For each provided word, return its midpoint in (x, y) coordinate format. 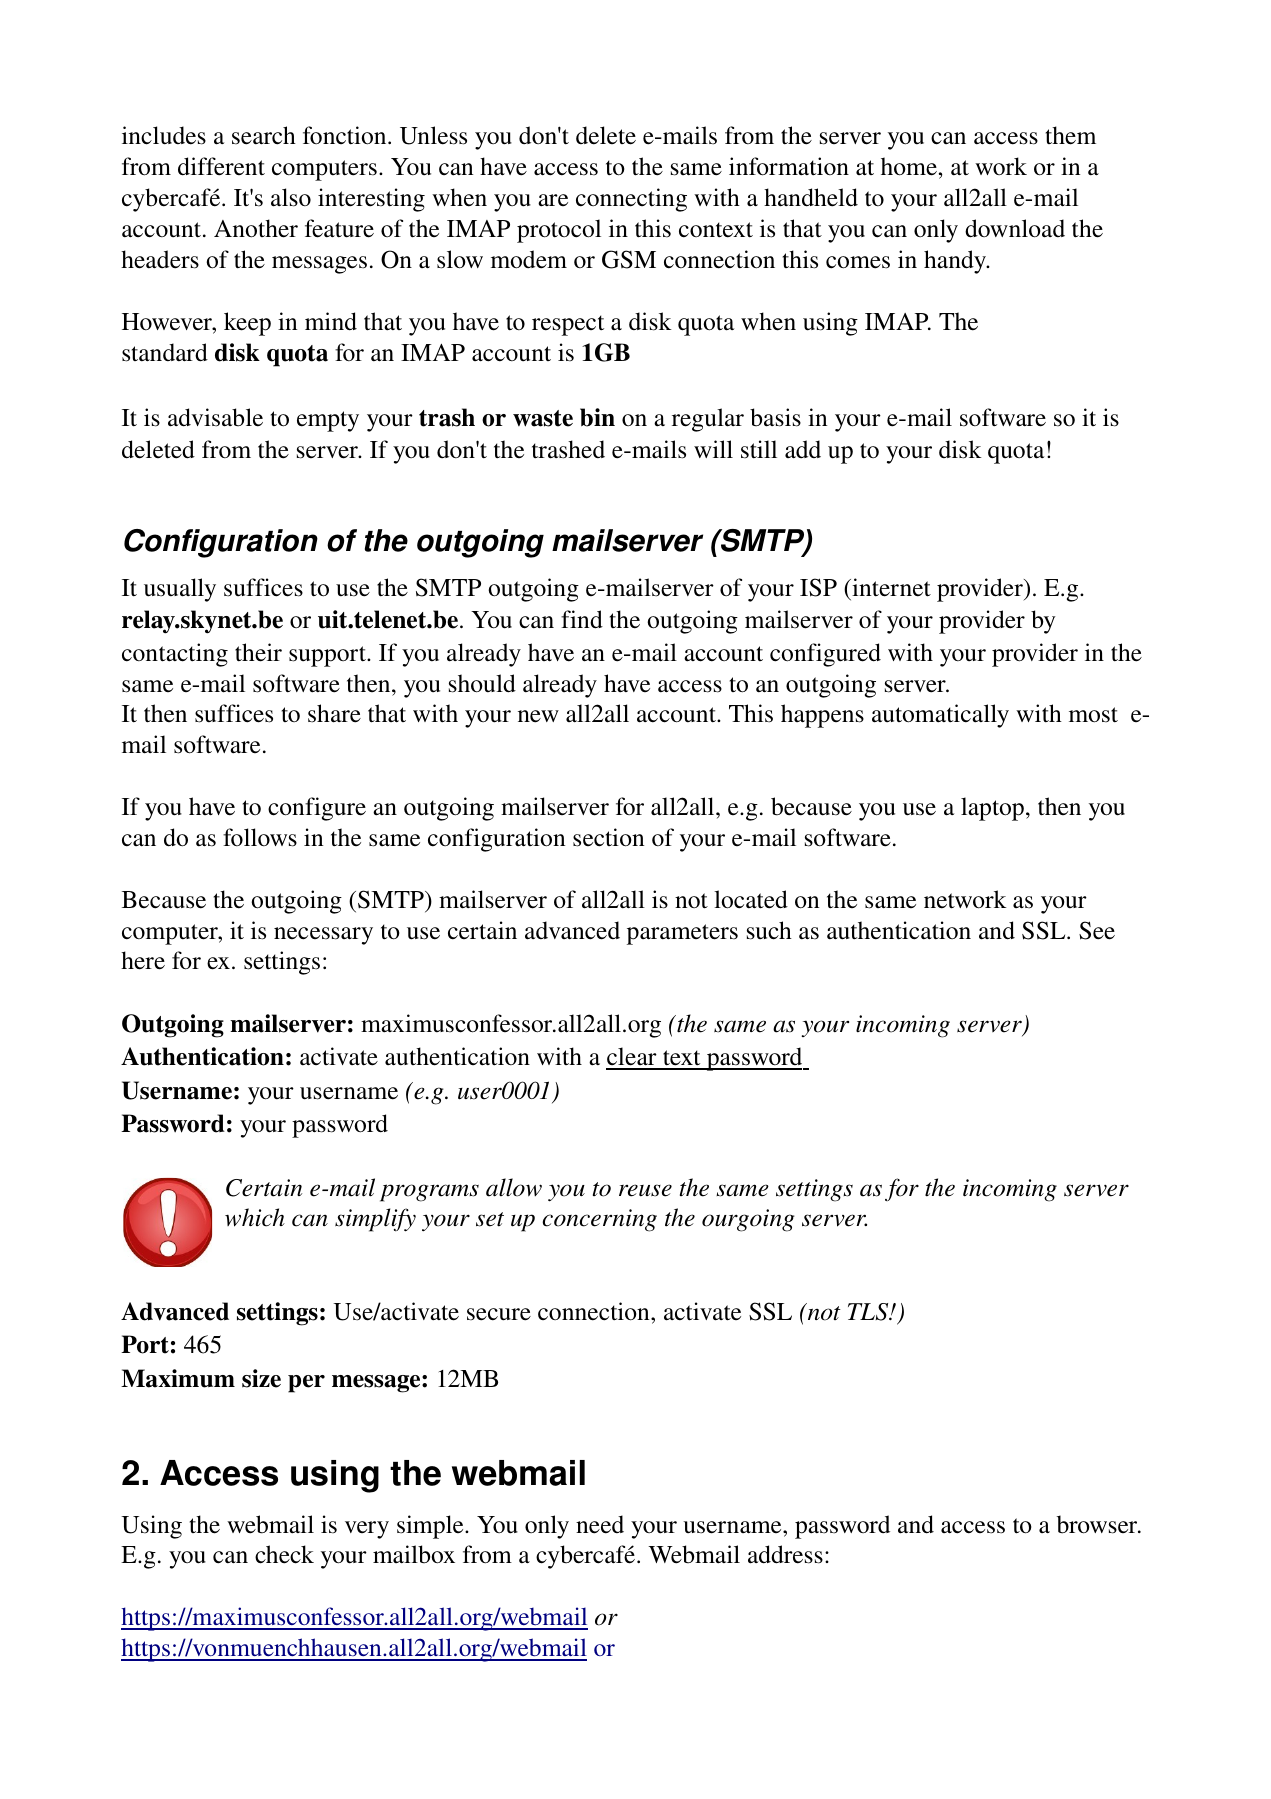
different (221, 166)
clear (632, 1058)
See (1097, 930)
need (600, 1524)
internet (890, 587)
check (284, 1554)
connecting (631, 200)
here (143, 960)
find (582, 619)
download (1015, 228)
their (258, 652)
